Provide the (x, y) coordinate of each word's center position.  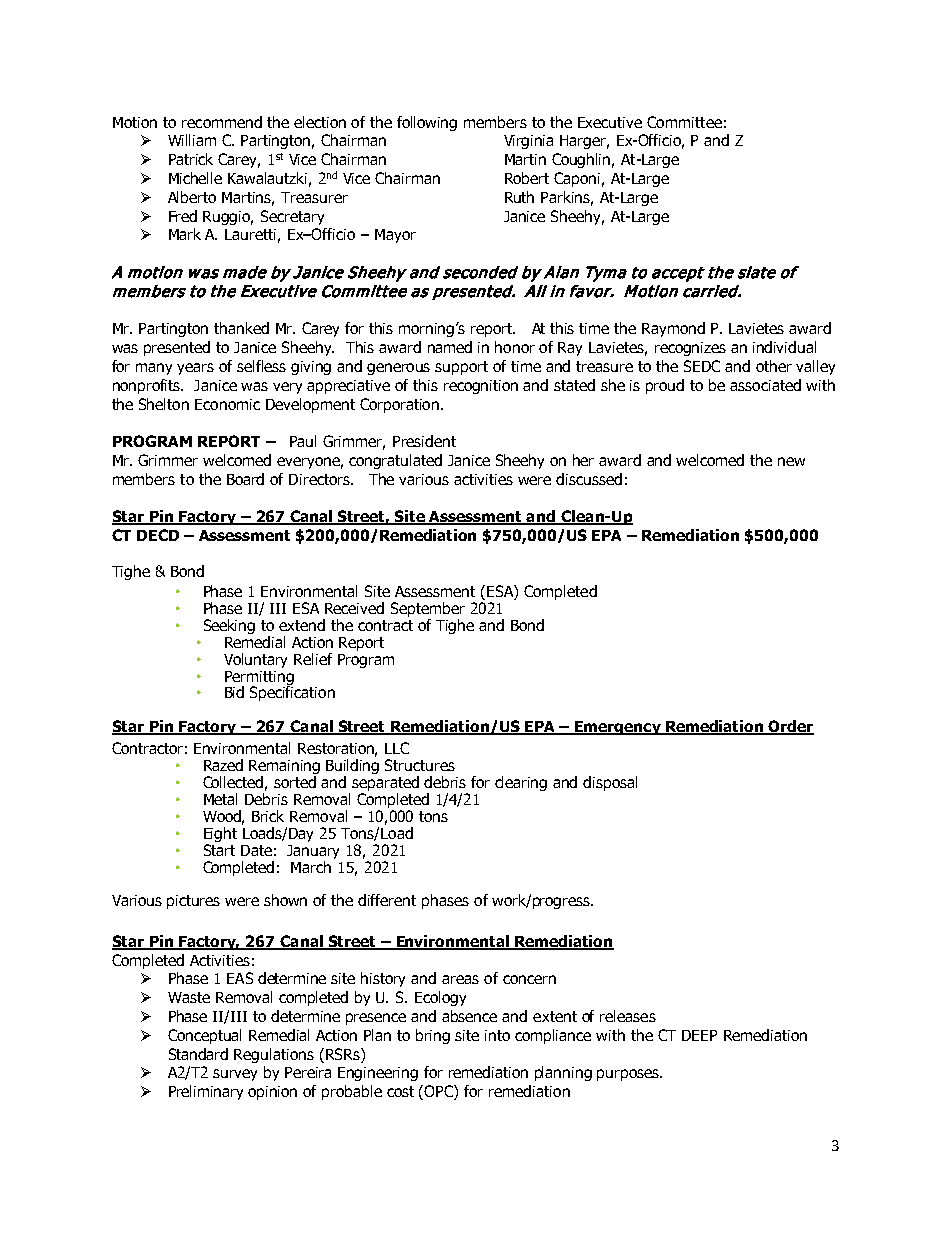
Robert (527, 178)
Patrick (191, 159)
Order (790, 727)
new (791, 461)
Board (245, 479)
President (424, 441)
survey (235, 1075)
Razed (223, 765)
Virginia (528, 142)
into (497, 1035)
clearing (521, 783)
